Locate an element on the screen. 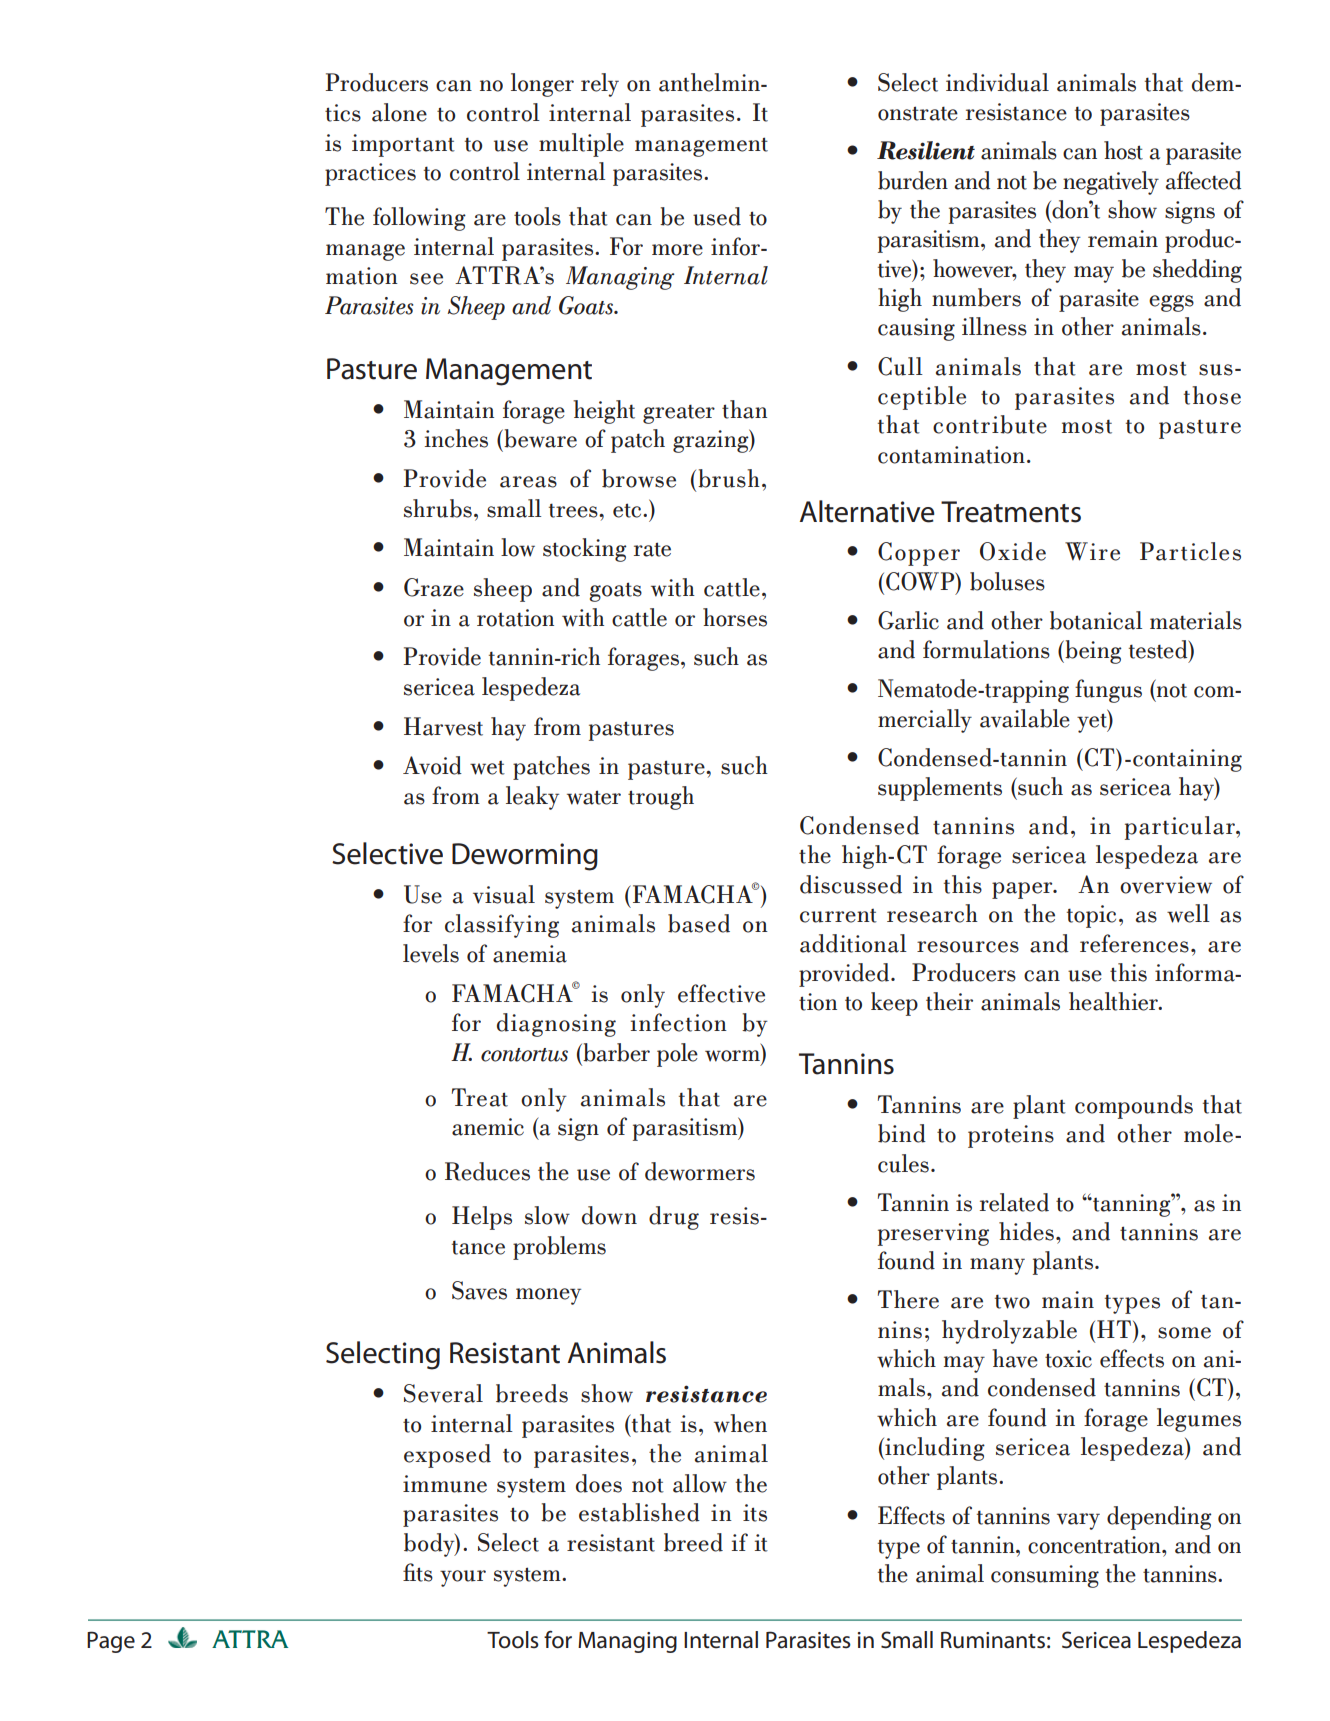 The width and height of the screenshot is (1330, 1721). Saves is located at coordinates (479, 1290).
